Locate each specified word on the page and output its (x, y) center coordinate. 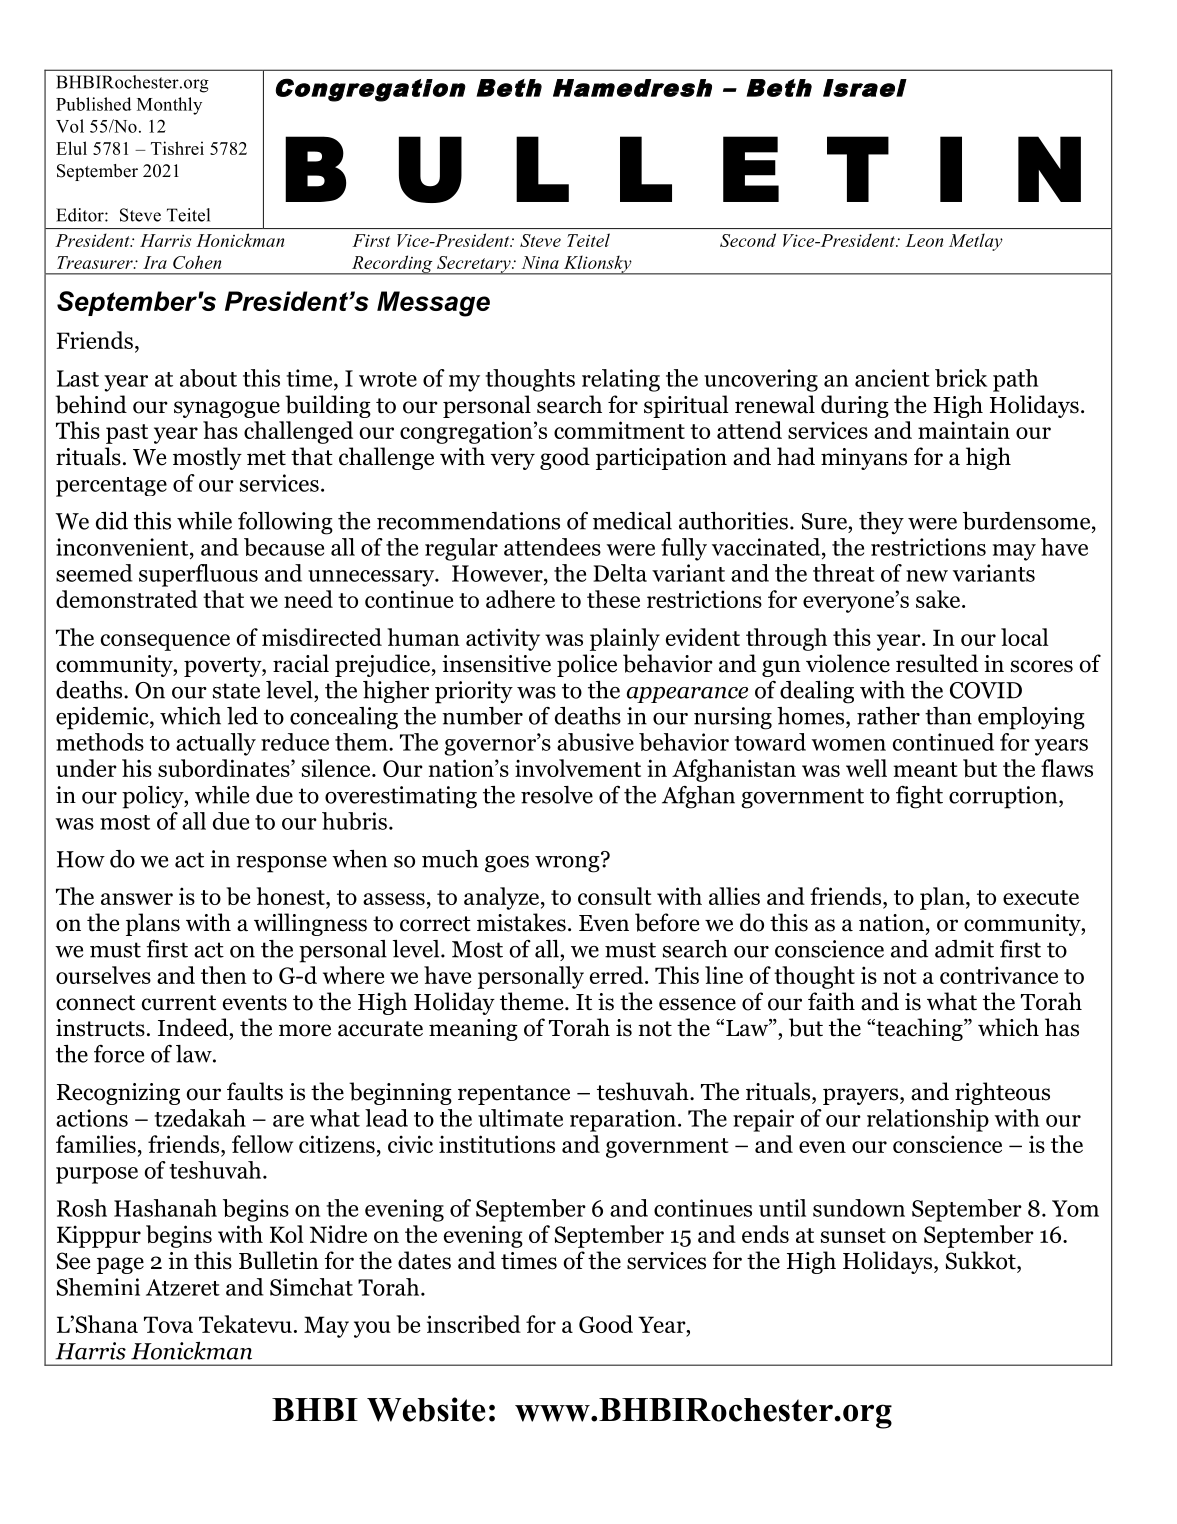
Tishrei (177, 148)
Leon (924, 240)
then (224, 975)
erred (618, 975)
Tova (168, 1324)
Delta (620, 573)
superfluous (198, 575)
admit (964, 949)
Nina (540, 262)
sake (938, 599)
